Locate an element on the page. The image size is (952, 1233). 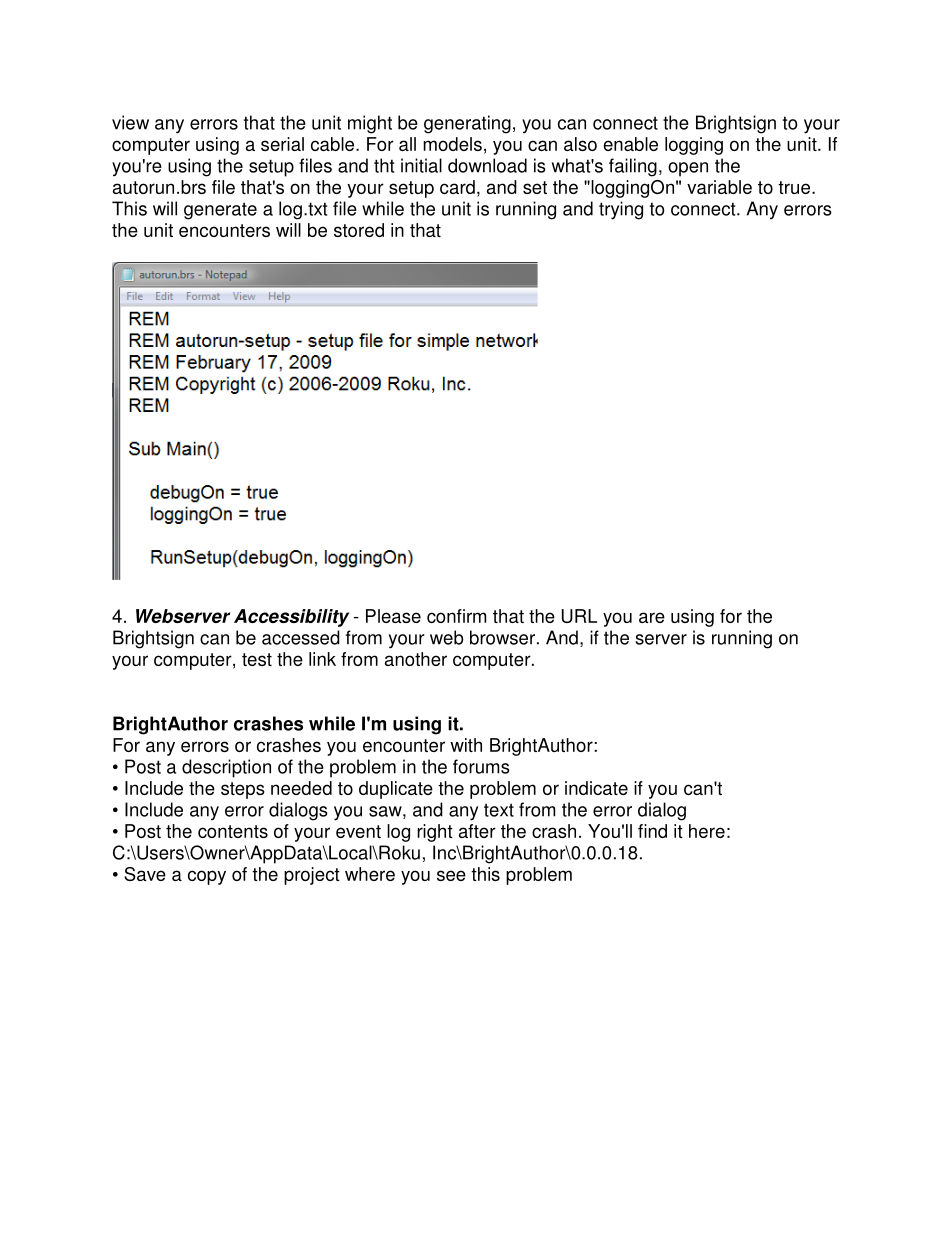
serial is located at coordinates (282, 144).
